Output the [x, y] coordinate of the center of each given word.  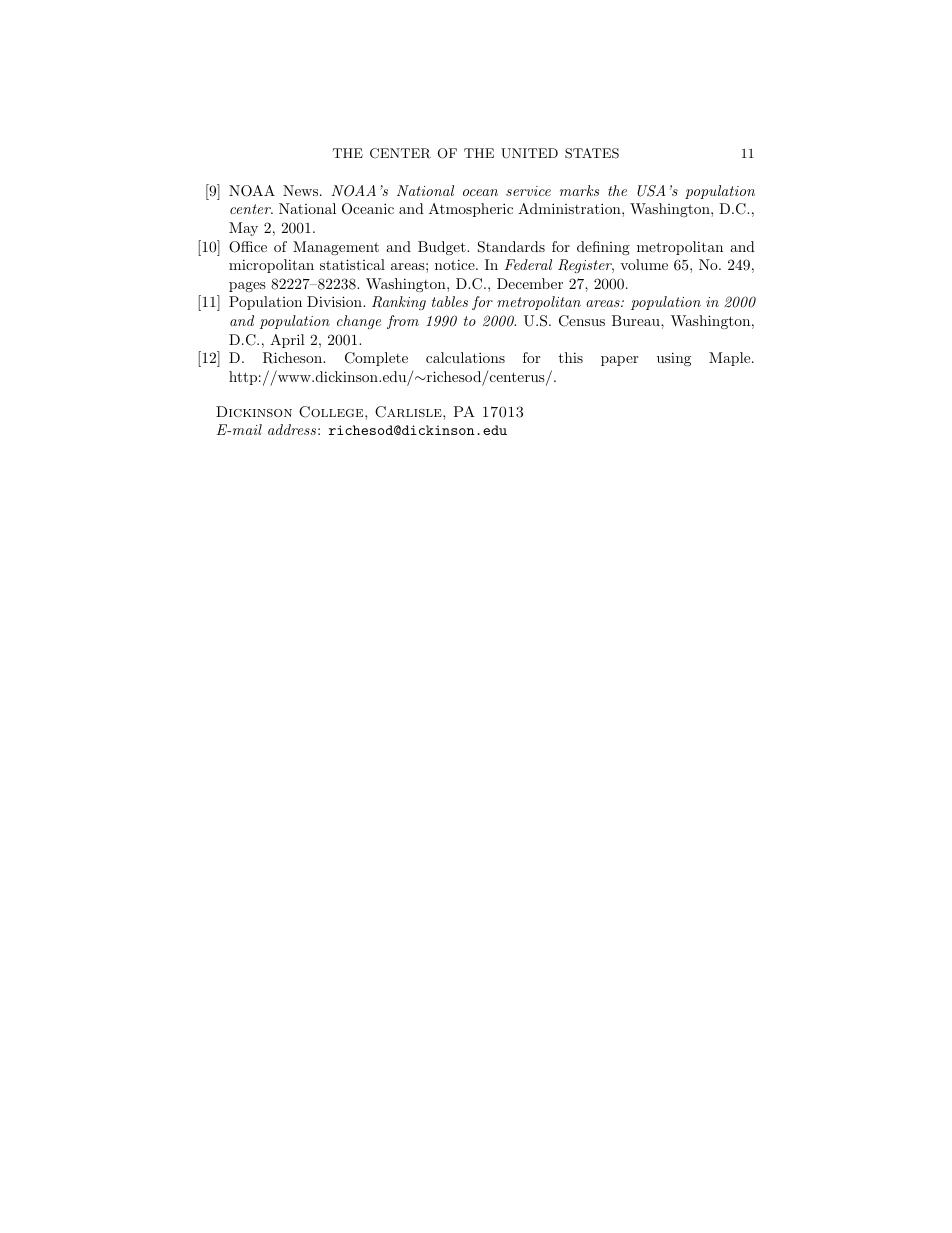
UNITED [529, 153]
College [332, 412]
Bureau [637, 320]
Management [336, 248]
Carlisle [409, 412]
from [403, 322]
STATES [592, 153]
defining [603, 248]
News [302, 190]
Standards [511, 247]
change [359, 322]
